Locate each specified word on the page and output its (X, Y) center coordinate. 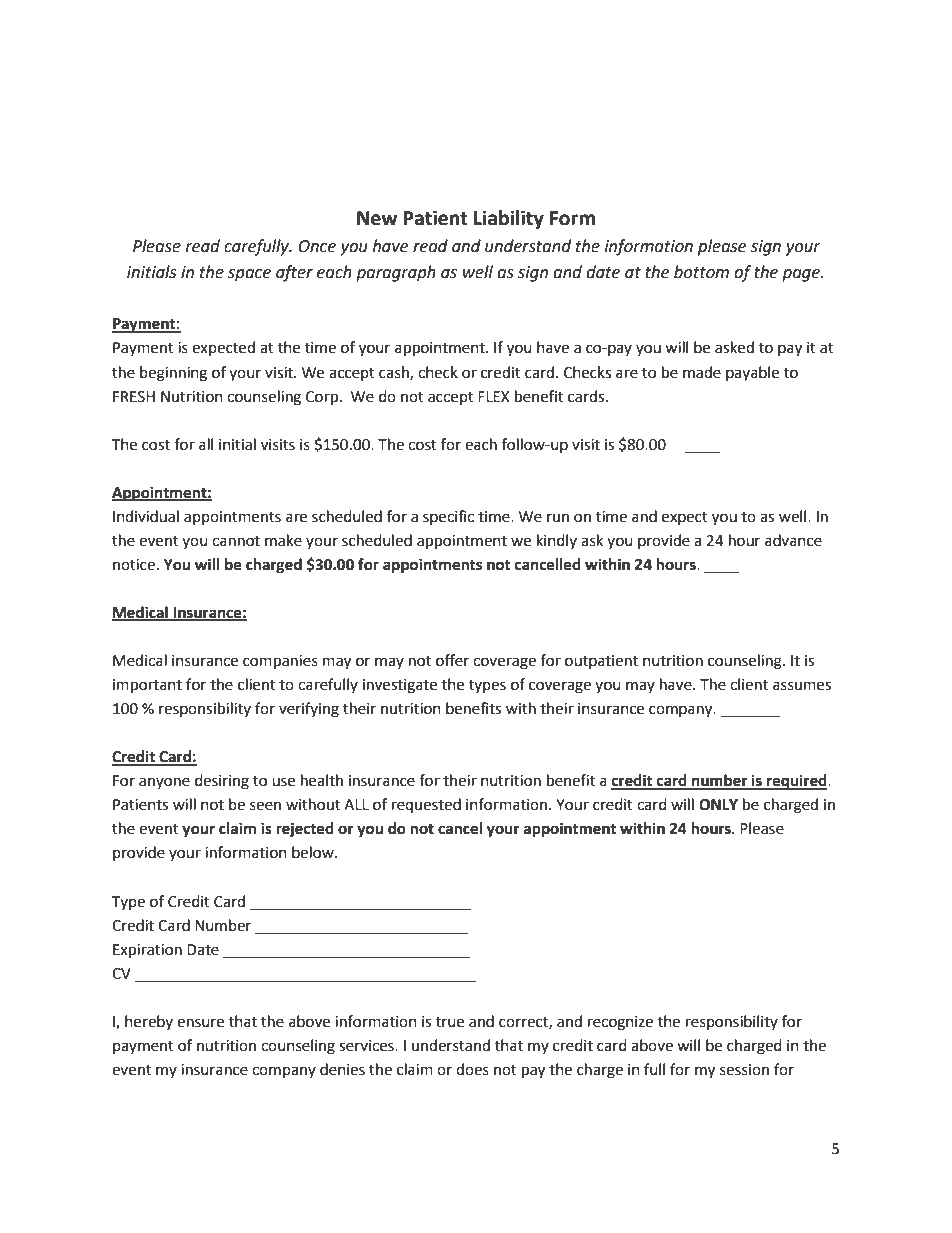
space (249, 275)
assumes (802, 686)
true (450, 1022)
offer (452, 660)
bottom (701, 272)
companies (280, 662)
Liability (509, 219)
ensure (200, 1023)
